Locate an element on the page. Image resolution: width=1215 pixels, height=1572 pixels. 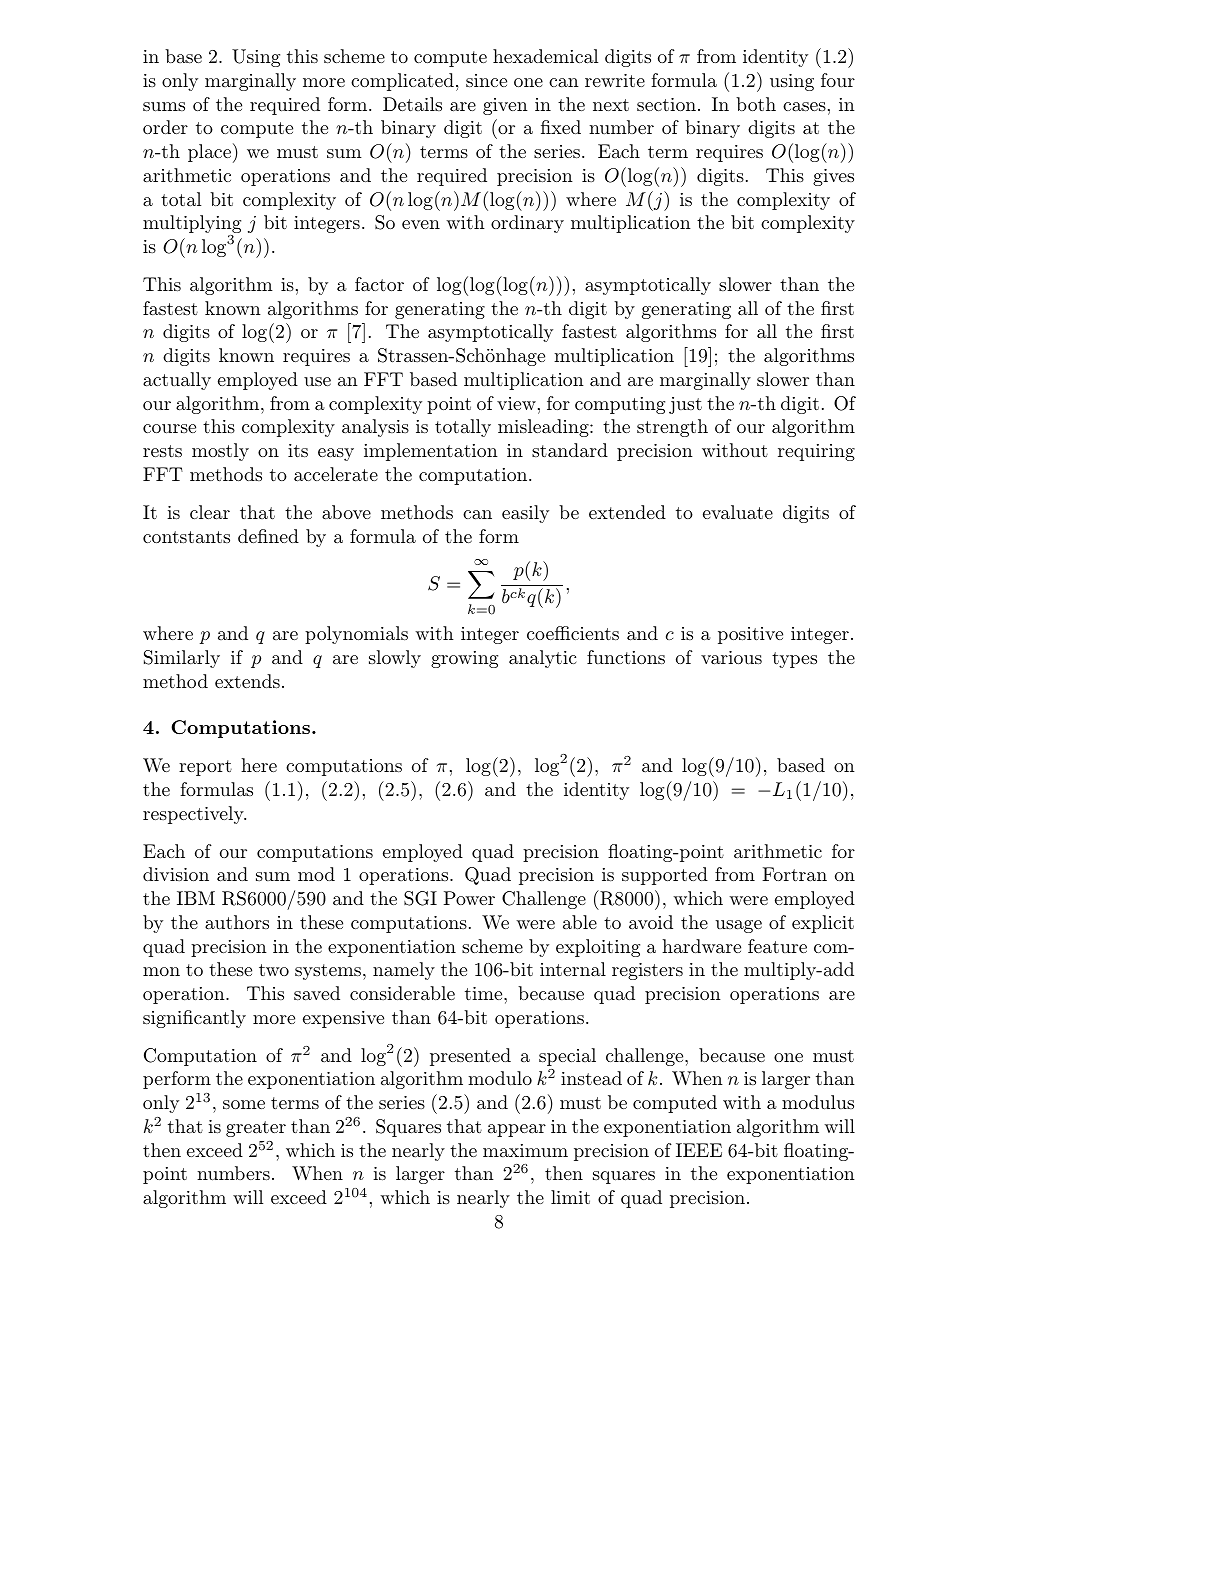
two is located at coordinates (274, 970).
